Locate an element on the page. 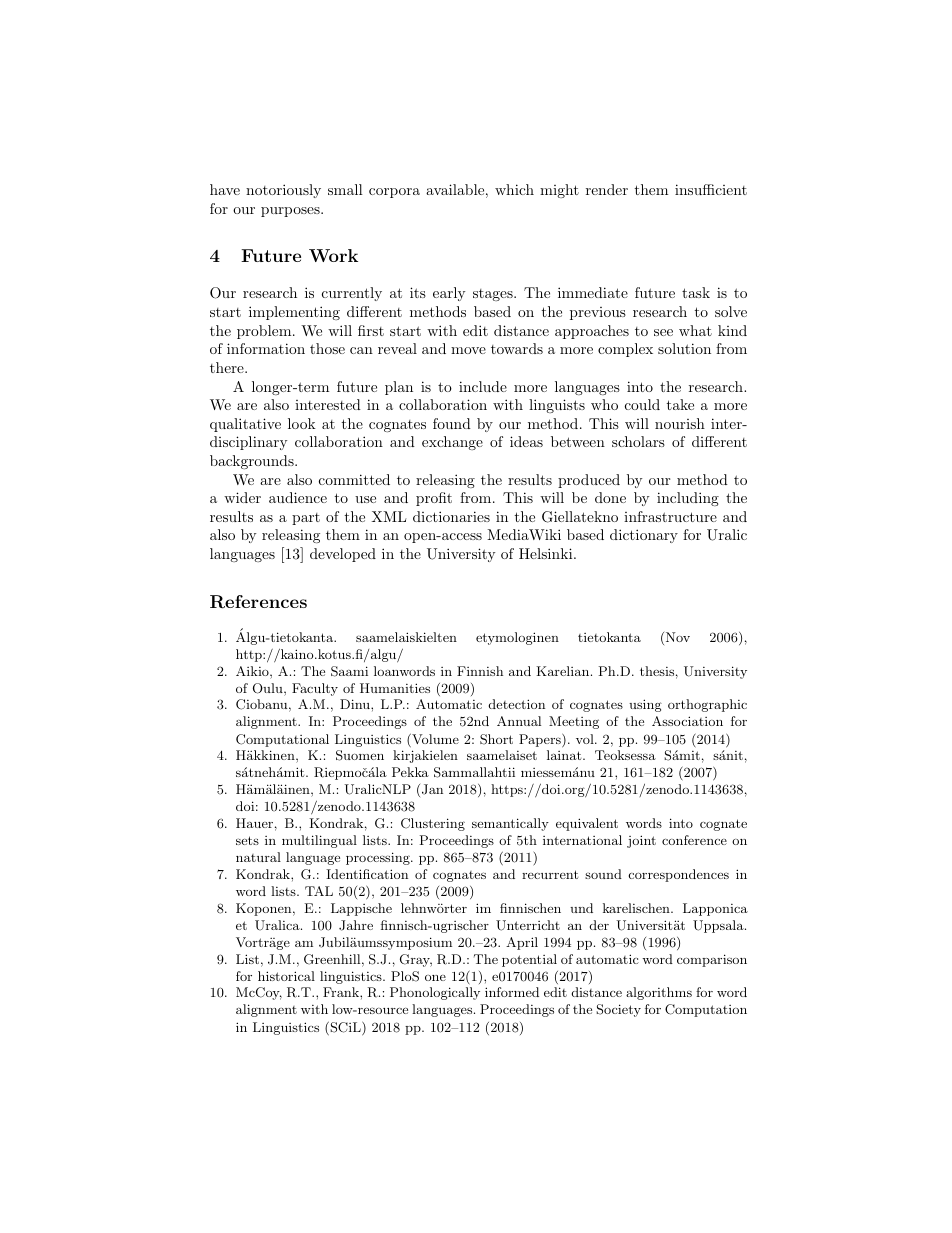 This image has width=952, height=1233. Faculty is located at coordinates (315, 689).
